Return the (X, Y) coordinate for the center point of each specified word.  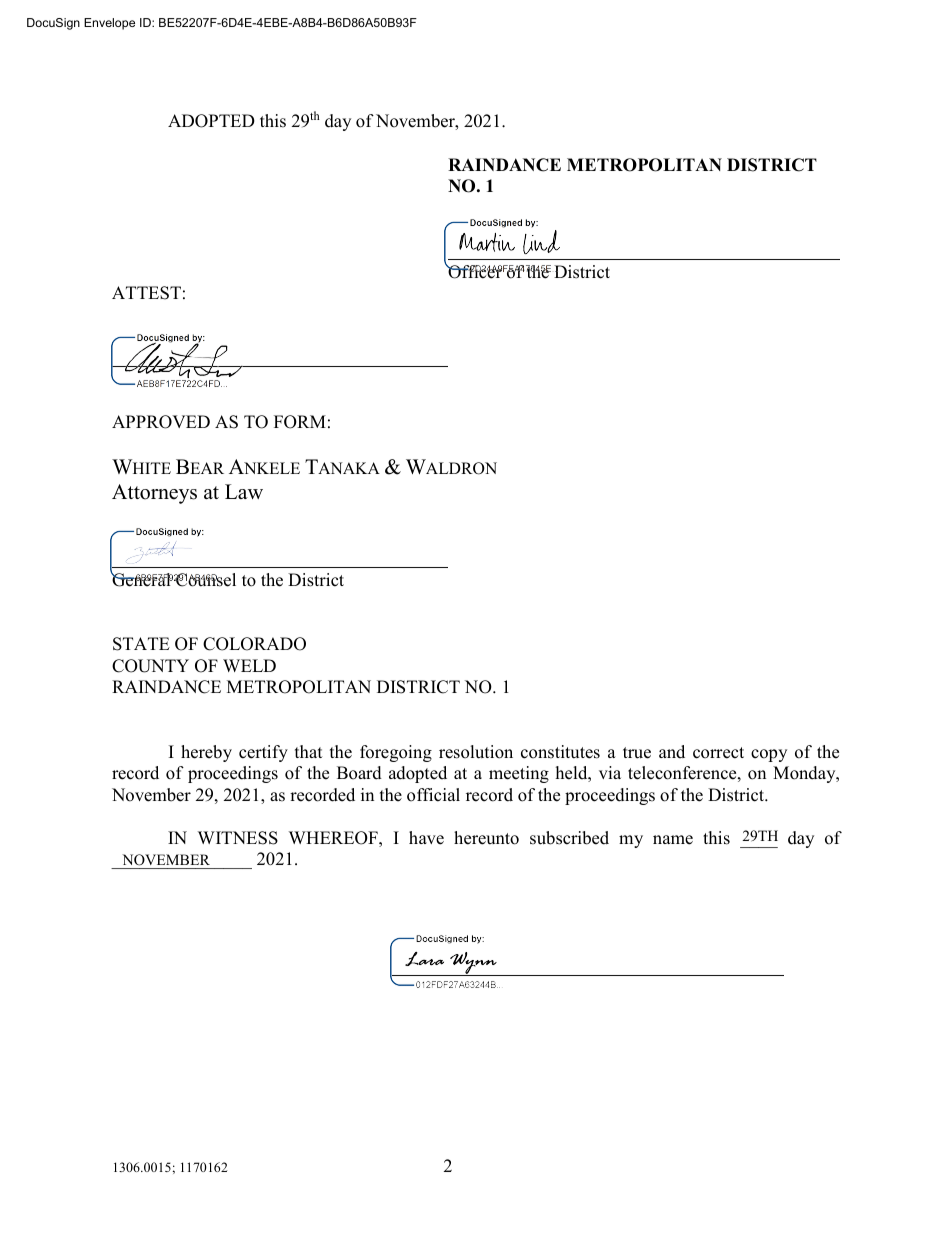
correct (718, 753)
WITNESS (238, 838)
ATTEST (146, 293)
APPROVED (161, 422)
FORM (300, 422)
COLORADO (254, 644)
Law (244, 491)
